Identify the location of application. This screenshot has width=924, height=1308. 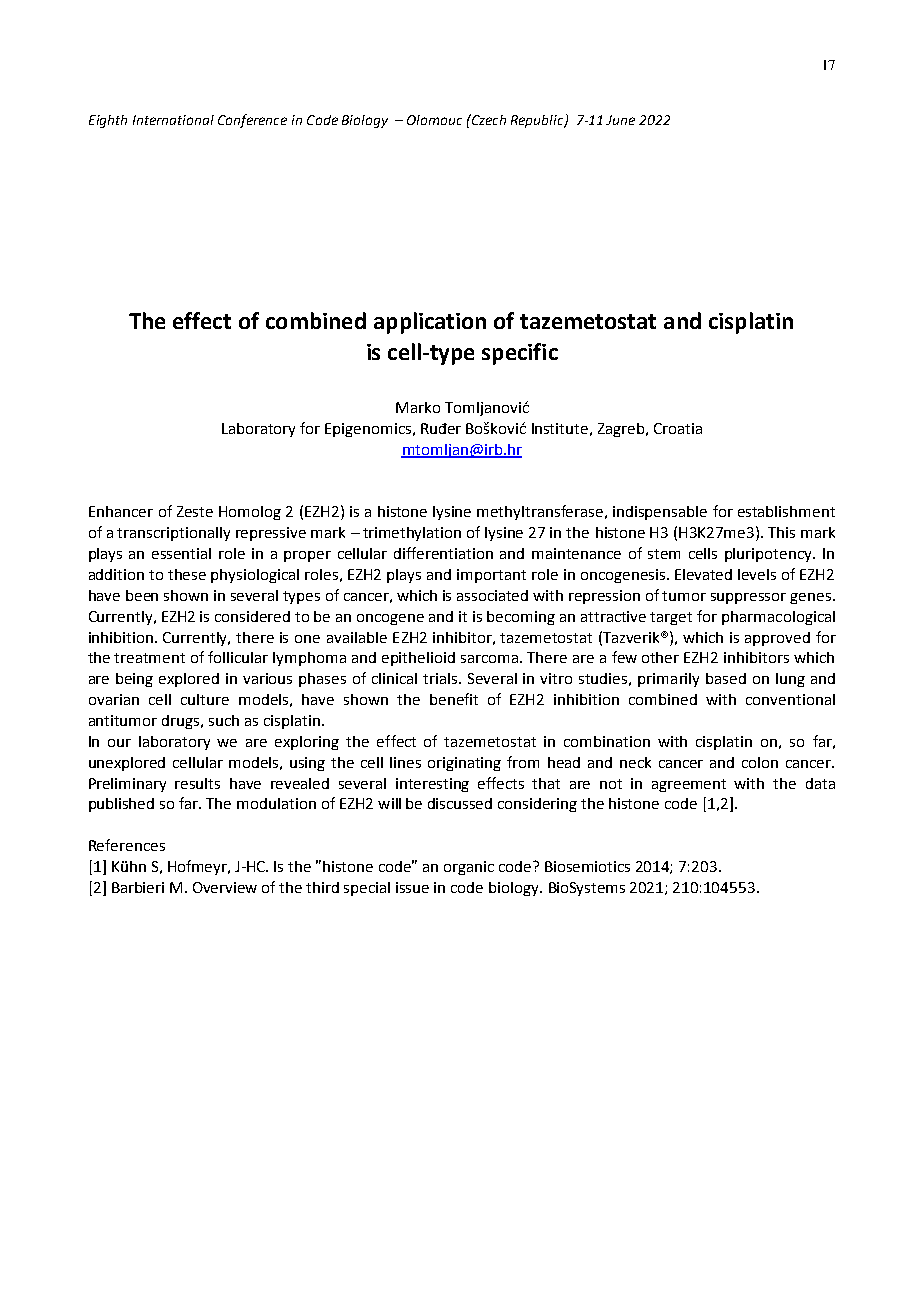
(430, 323).
